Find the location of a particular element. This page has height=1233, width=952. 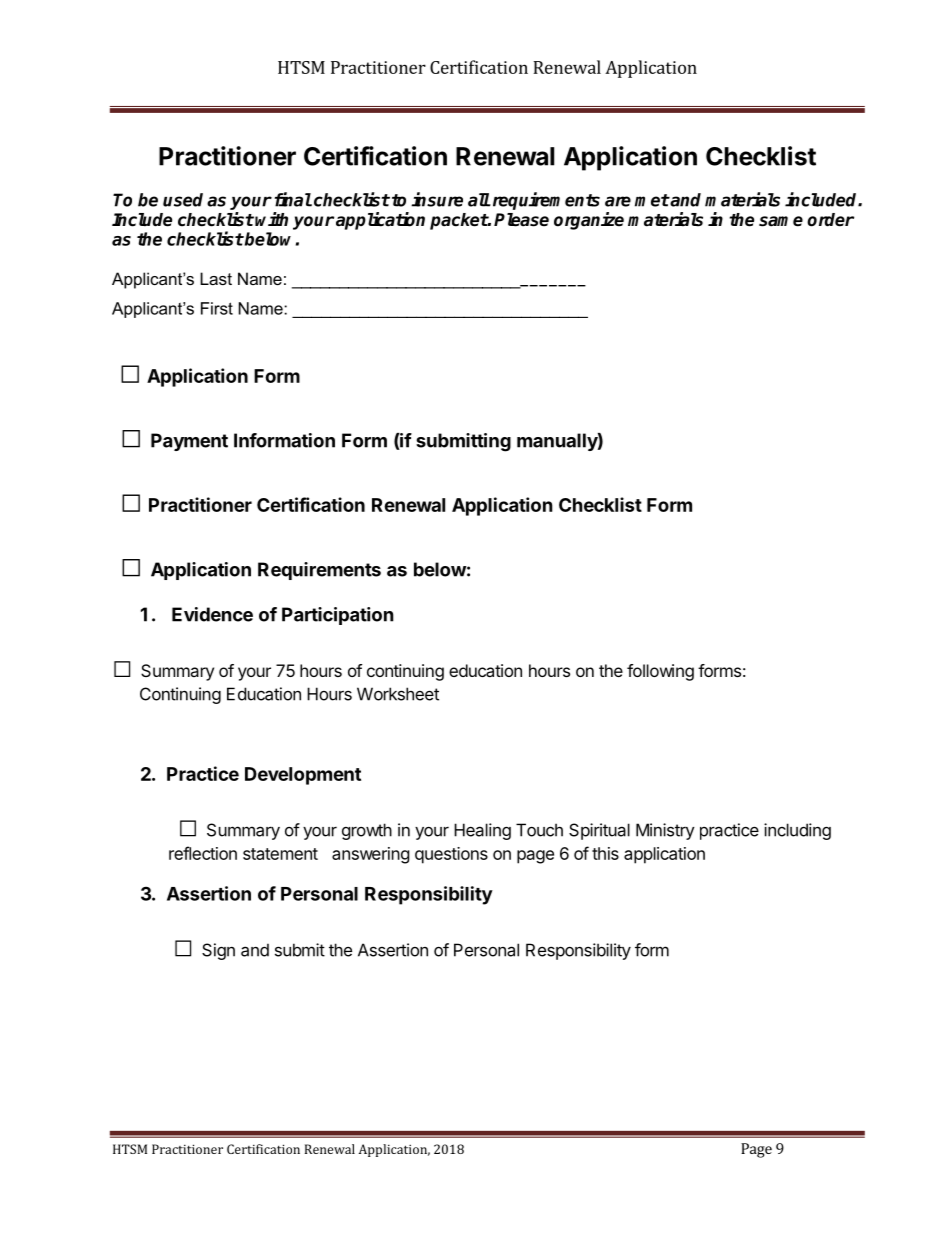

Worksheet is located at coordinates (398, 694).
